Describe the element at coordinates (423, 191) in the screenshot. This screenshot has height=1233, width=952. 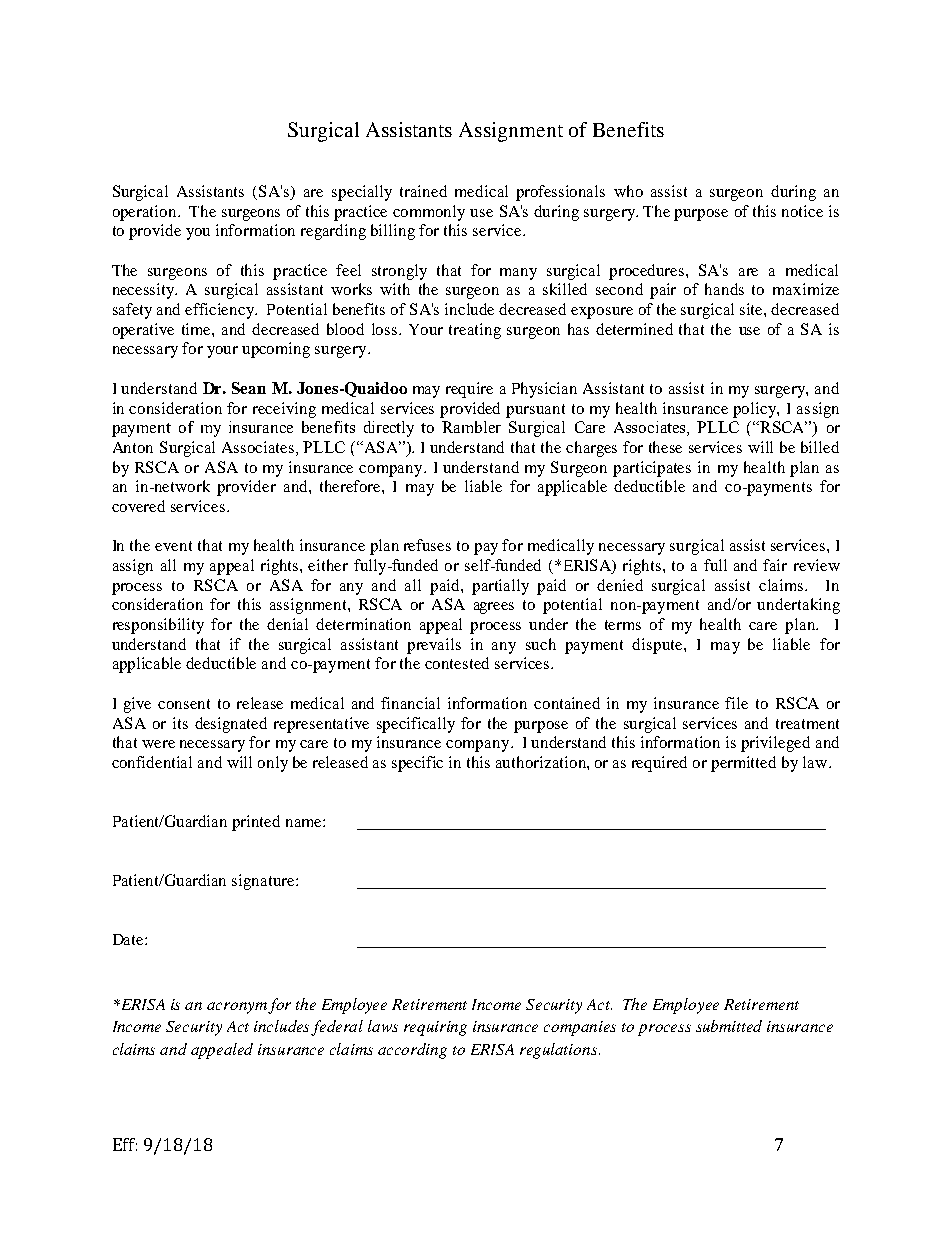
I see `trained` at that location.
